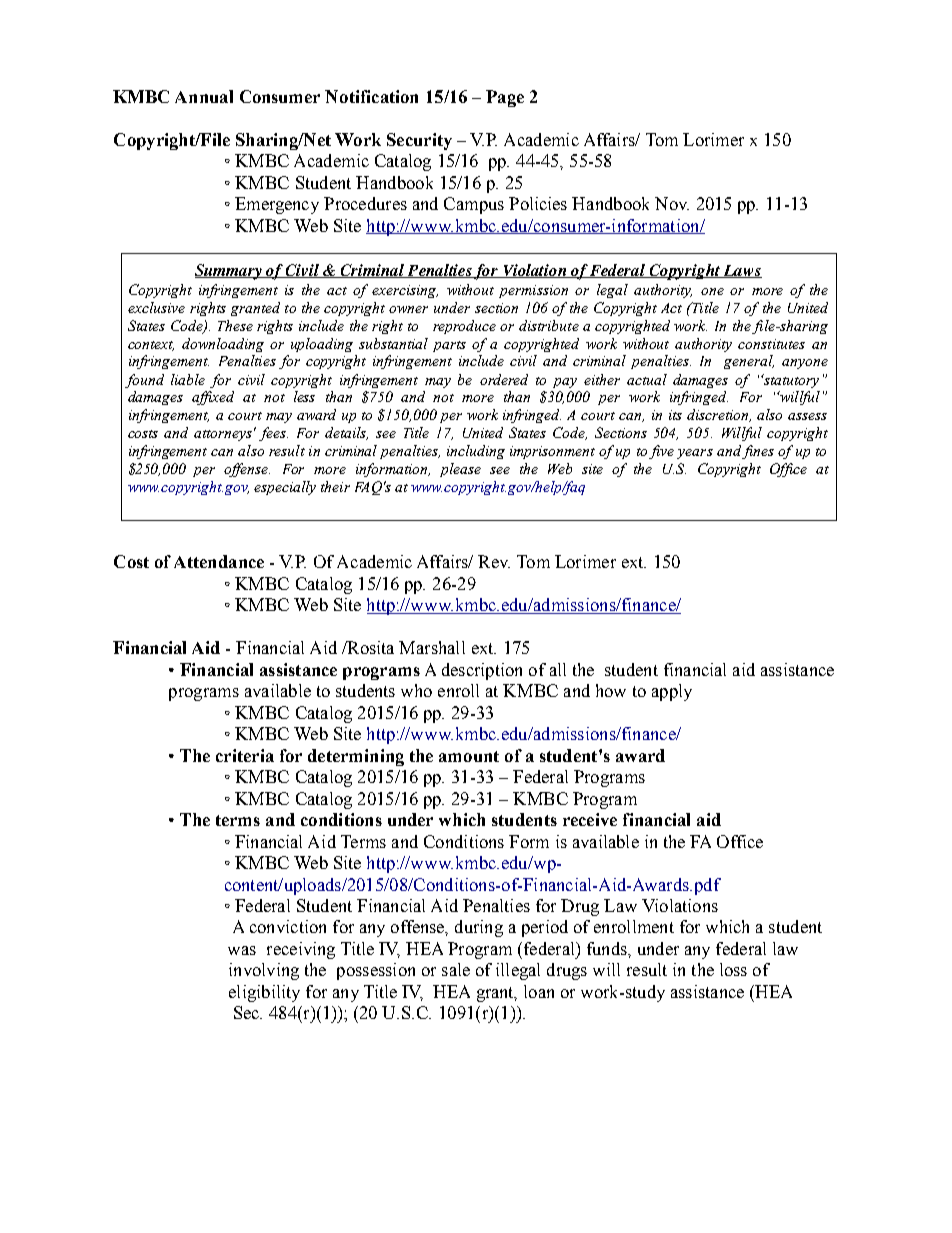 The image size is (952, 1233). Describe the element at coordinates (245, 755) in the screenshot. I see `criteria` at that location.
